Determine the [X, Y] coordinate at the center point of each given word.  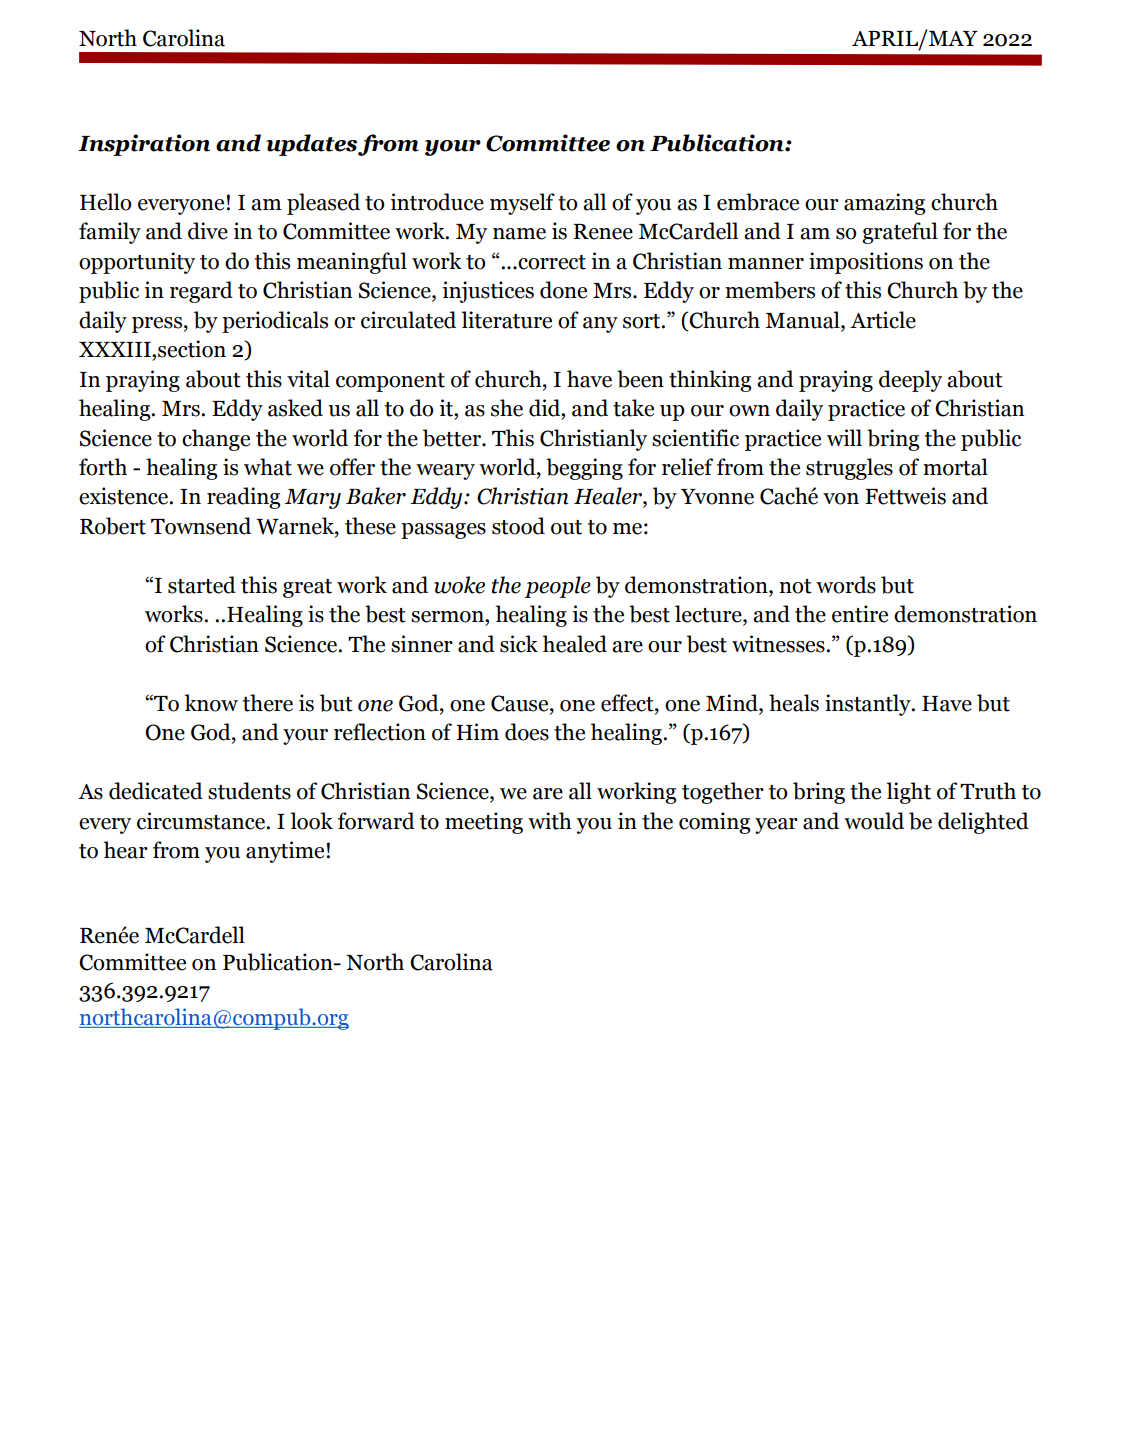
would [874, 821]
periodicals [275, 322]
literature [506, 320]
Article [883, 320]
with [550, 821]
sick [519, 644]
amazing [884, 204]
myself [522, 204]
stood [518, 526]
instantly [869, 705]
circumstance [202, 821]
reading [243, 498]
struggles [849, 469]
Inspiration [144, 145]
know [211, 703]
